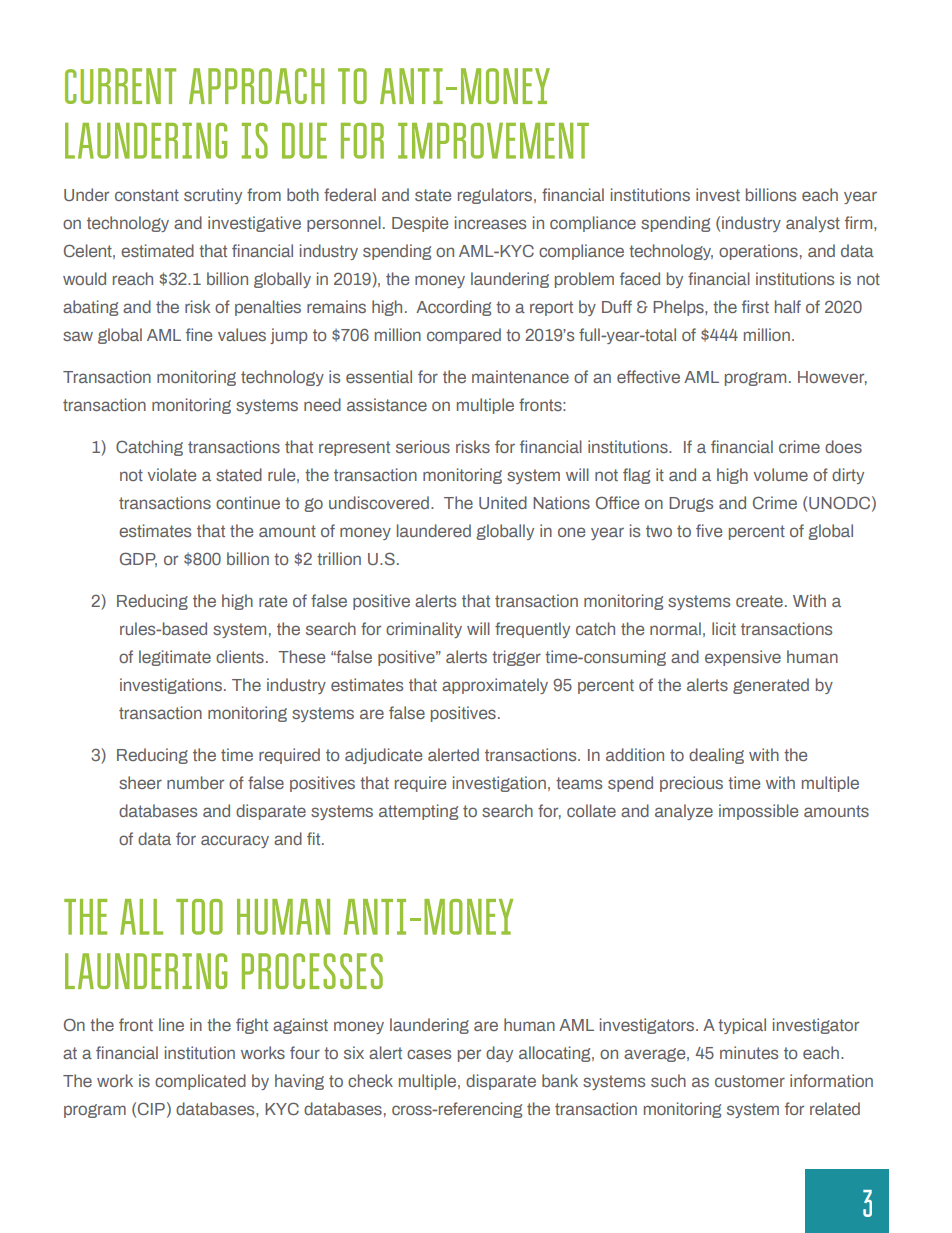  What do you see at coordinates (464, 336) in the screenshot?
I see `compared` at bounding box center [464, 336].
